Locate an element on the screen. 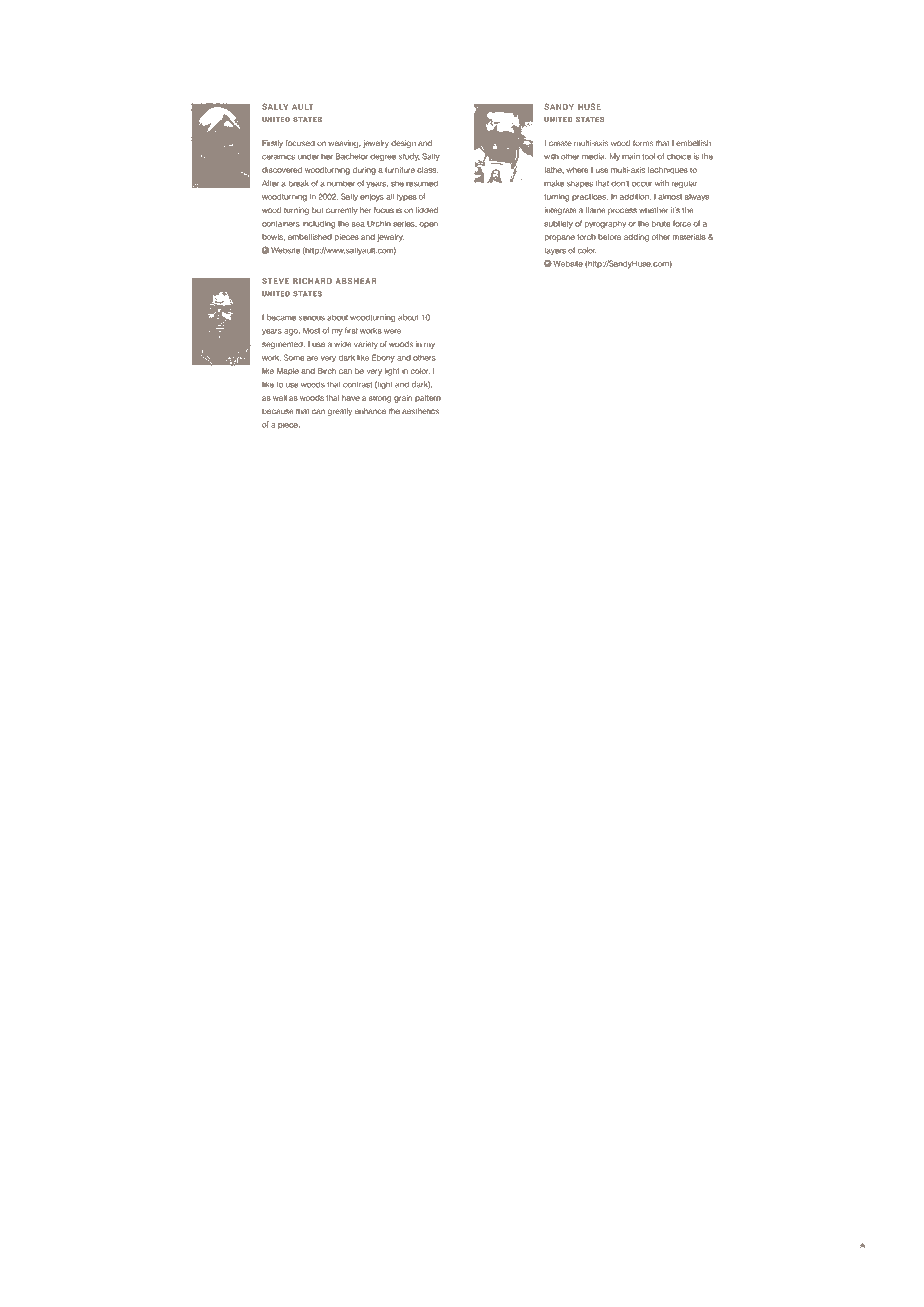  greatly is located at coordinates (340, 412).
